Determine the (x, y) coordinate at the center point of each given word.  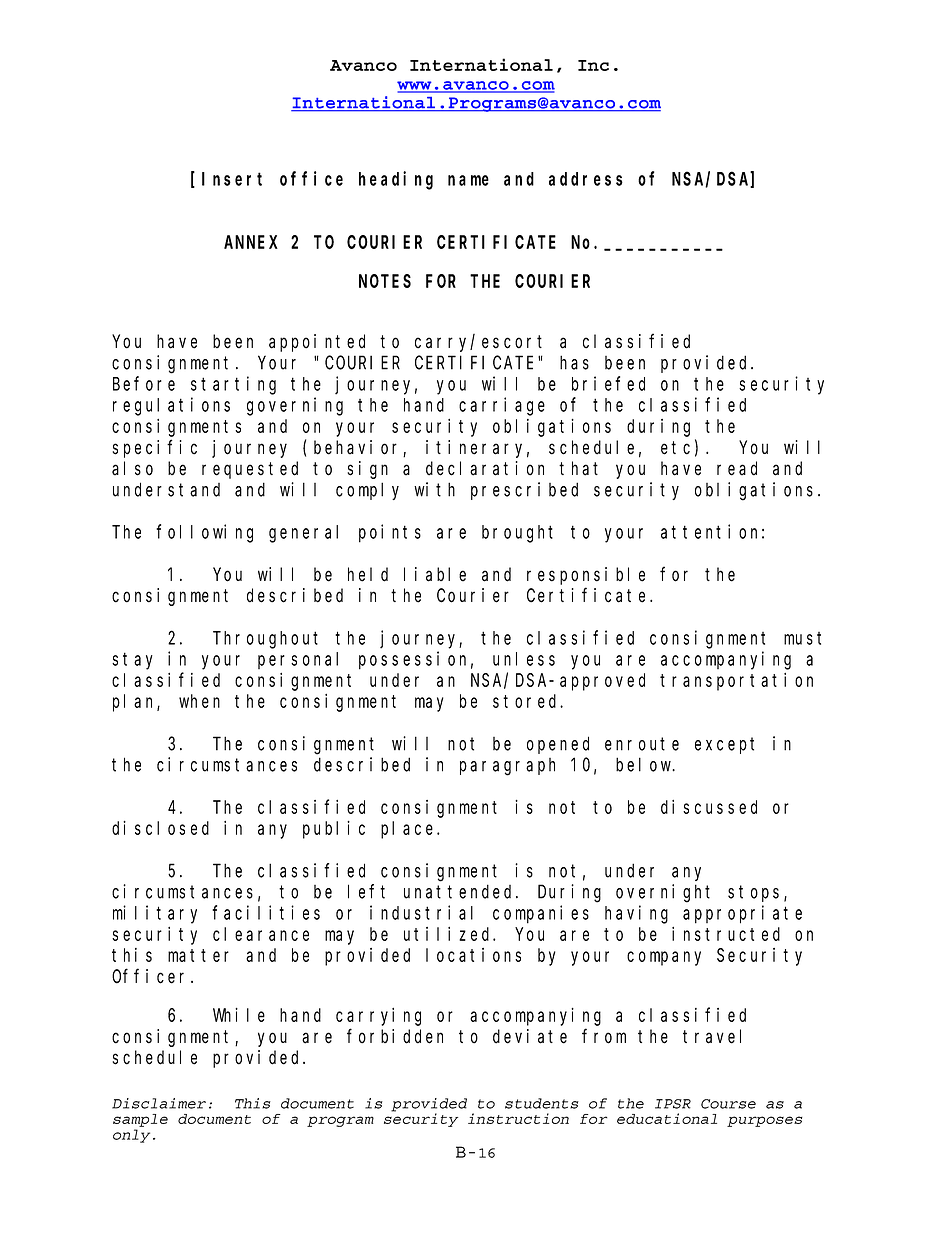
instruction (518, 1118)
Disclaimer (159, 1103)
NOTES (385, 281)
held (368, 574)
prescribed (524, 491)
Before (144, 383)
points (390, 533)
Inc (593, 65)
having (636, 914)
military (155, 914)
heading (396, 180)
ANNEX (251, 242)
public (334, 830)
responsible (586, 576)
